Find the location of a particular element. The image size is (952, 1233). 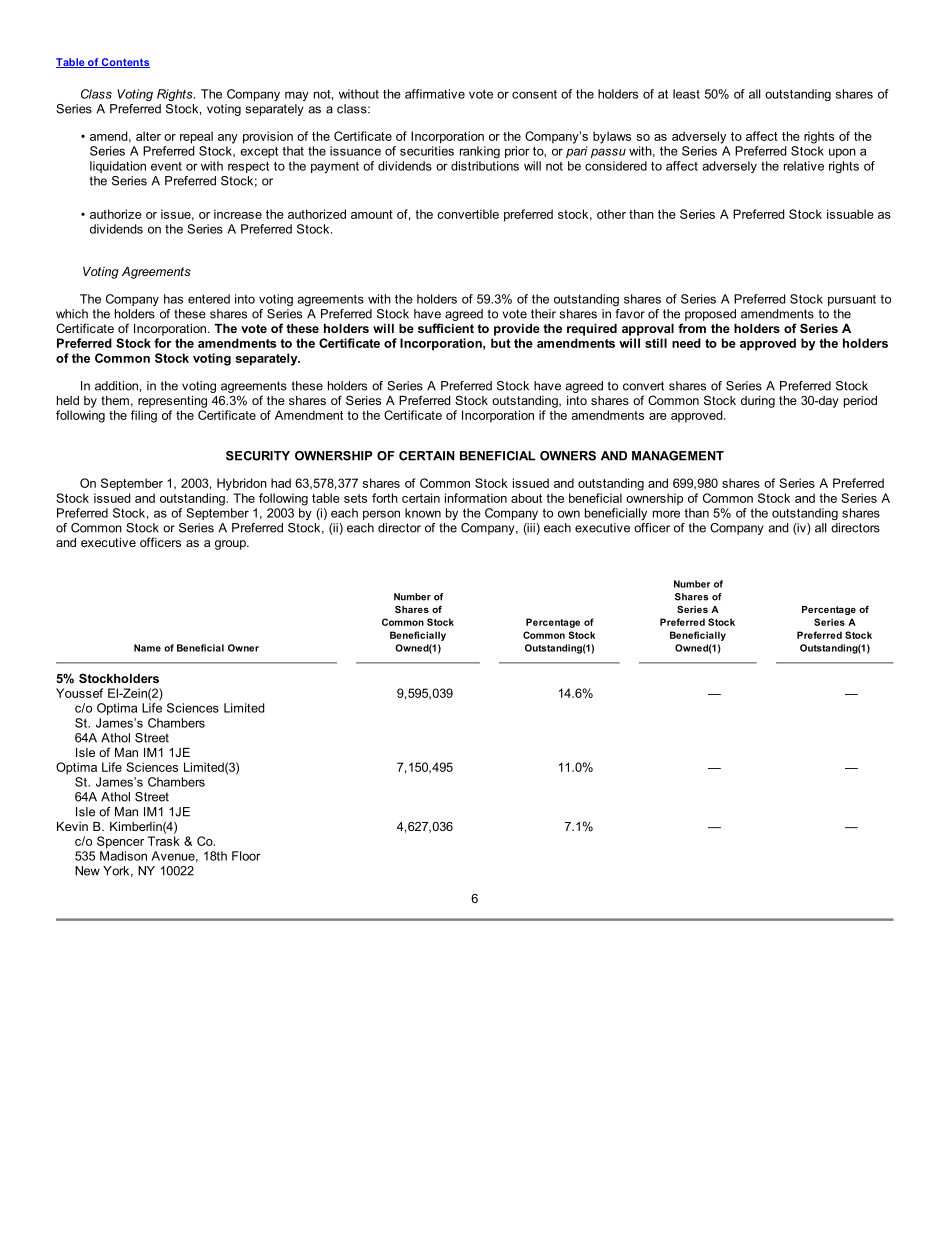

Floor is located at coordinates (246, 856).
